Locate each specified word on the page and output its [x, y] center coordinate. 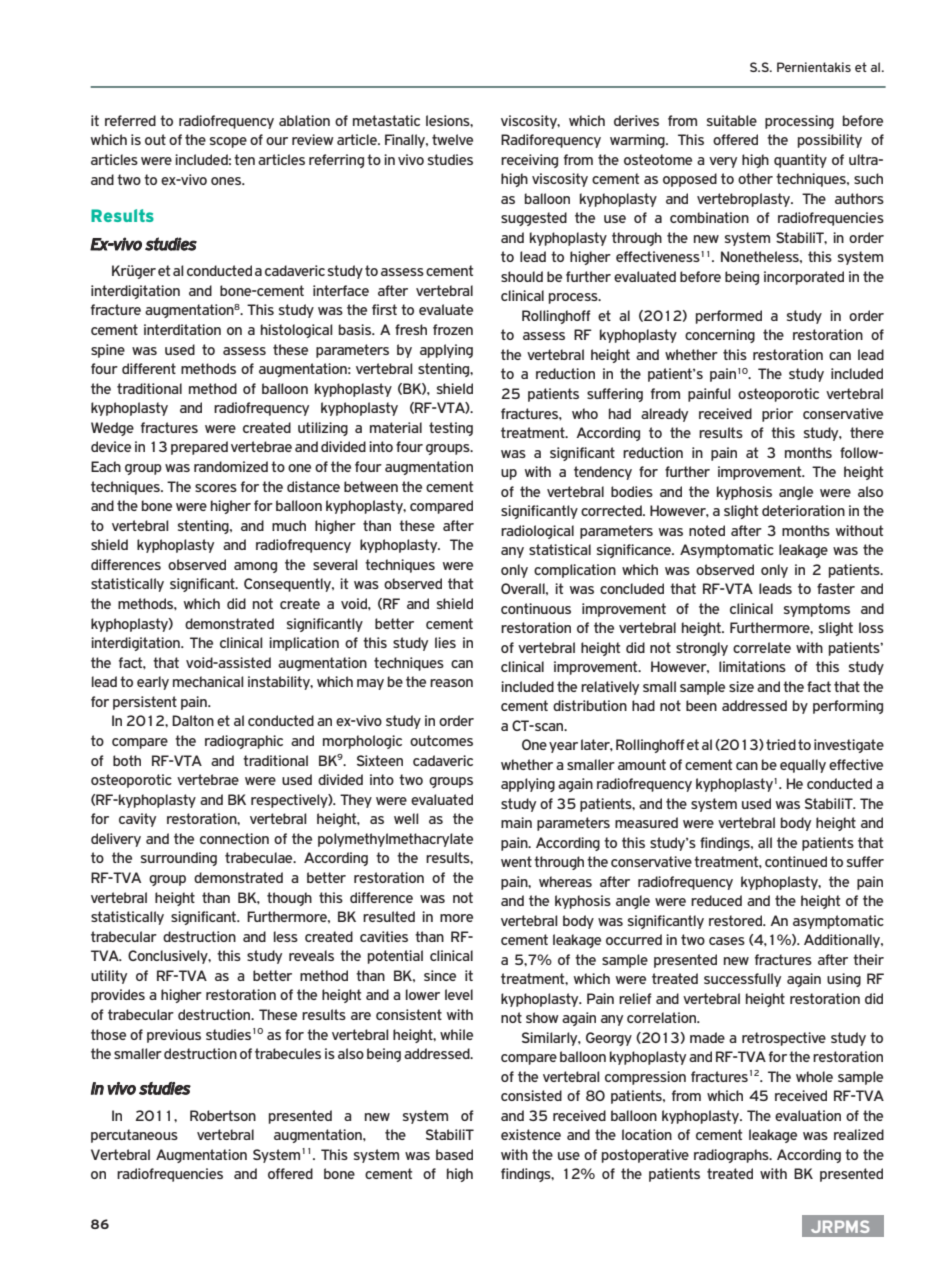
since [440, 975]
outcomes [441, 740]
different [149, 368]
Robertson [223, 1115]
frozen [453, 329]
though [289, 899]
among [255, 567]
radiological [537, 532]
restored [737, 920]
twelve [452, 139]
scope [228, 142]
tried [781, 744]
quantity [800, 161]
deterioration [803, 510]
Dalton [193, 720]
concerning [720, 336]
